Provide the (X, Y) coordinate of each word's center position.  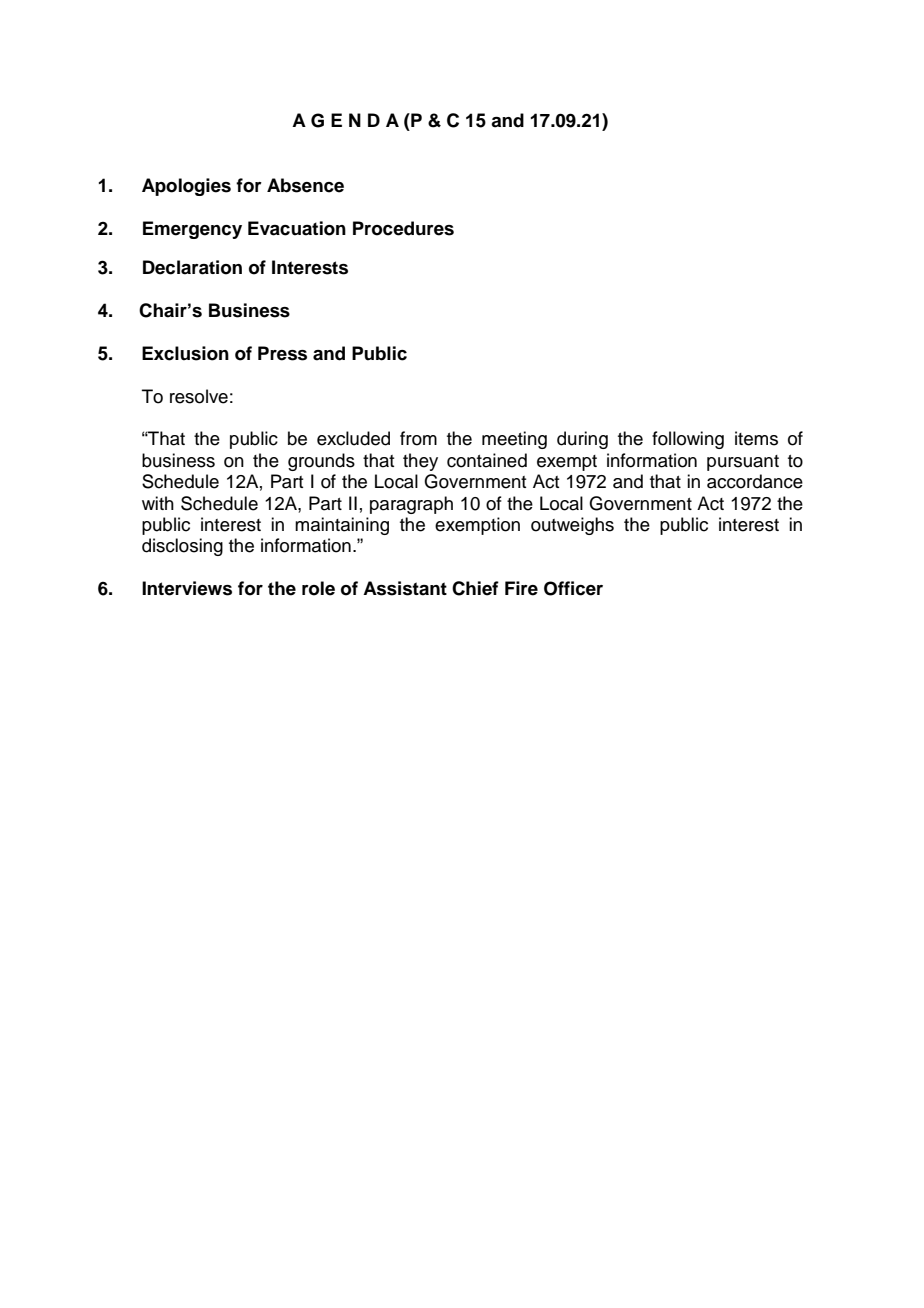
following (688, 440)
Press (282, 353)
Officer (573, 588)
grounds (321, 462)
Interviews (187, 588)
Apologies (186, 187)
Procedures (403, 228)
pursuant (743, 463)
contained (487, 460)
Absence (305, 185)
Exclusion (185, 353)
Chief (475, 588)
